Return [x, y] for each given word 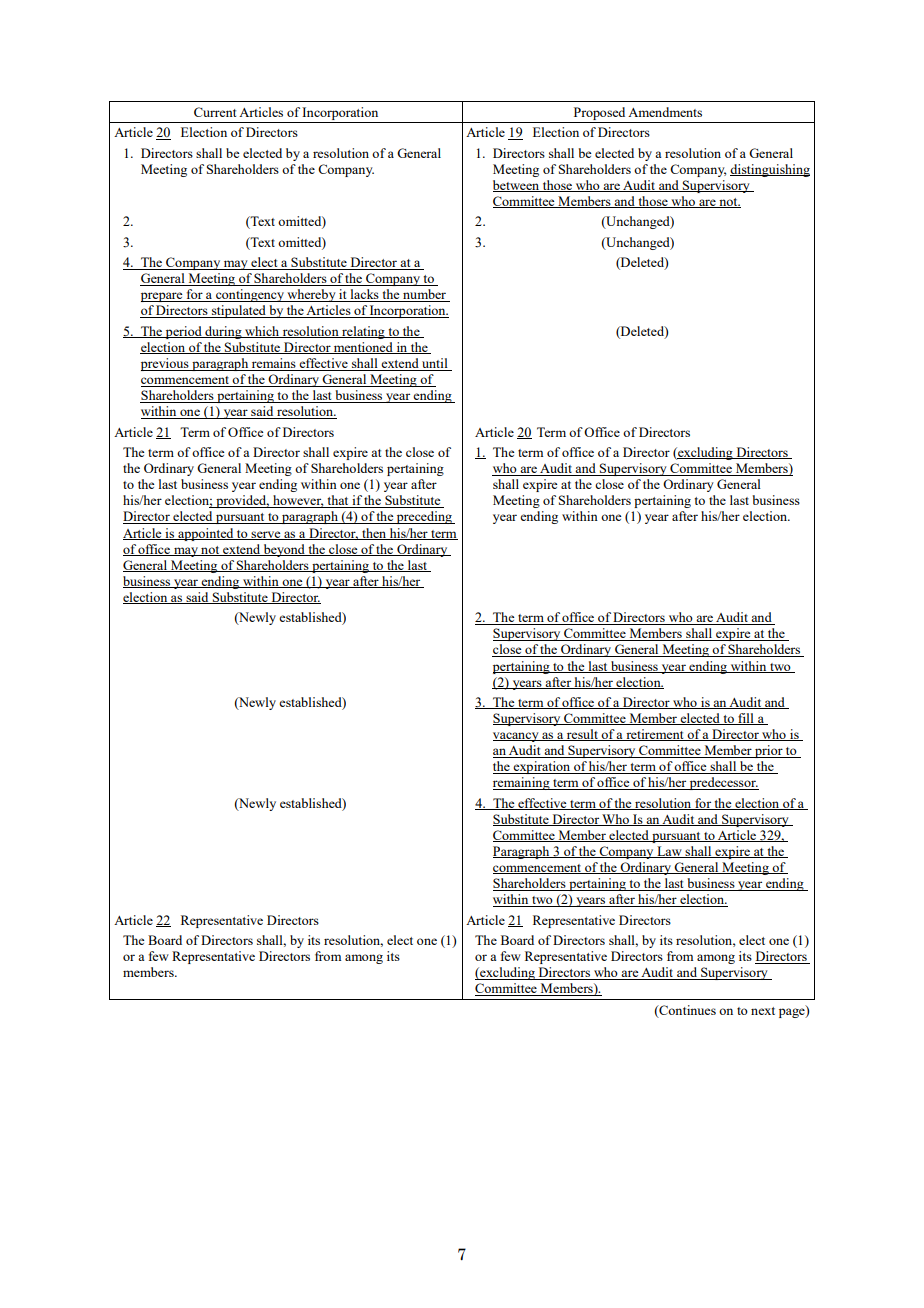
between [517, 186]
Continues [686, 1011]
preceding [424, 517]
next [763, 1011]
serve [266, 535]
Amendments [665, 112]
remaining [522, 783]
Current [215, 112]
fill [746, 719]
